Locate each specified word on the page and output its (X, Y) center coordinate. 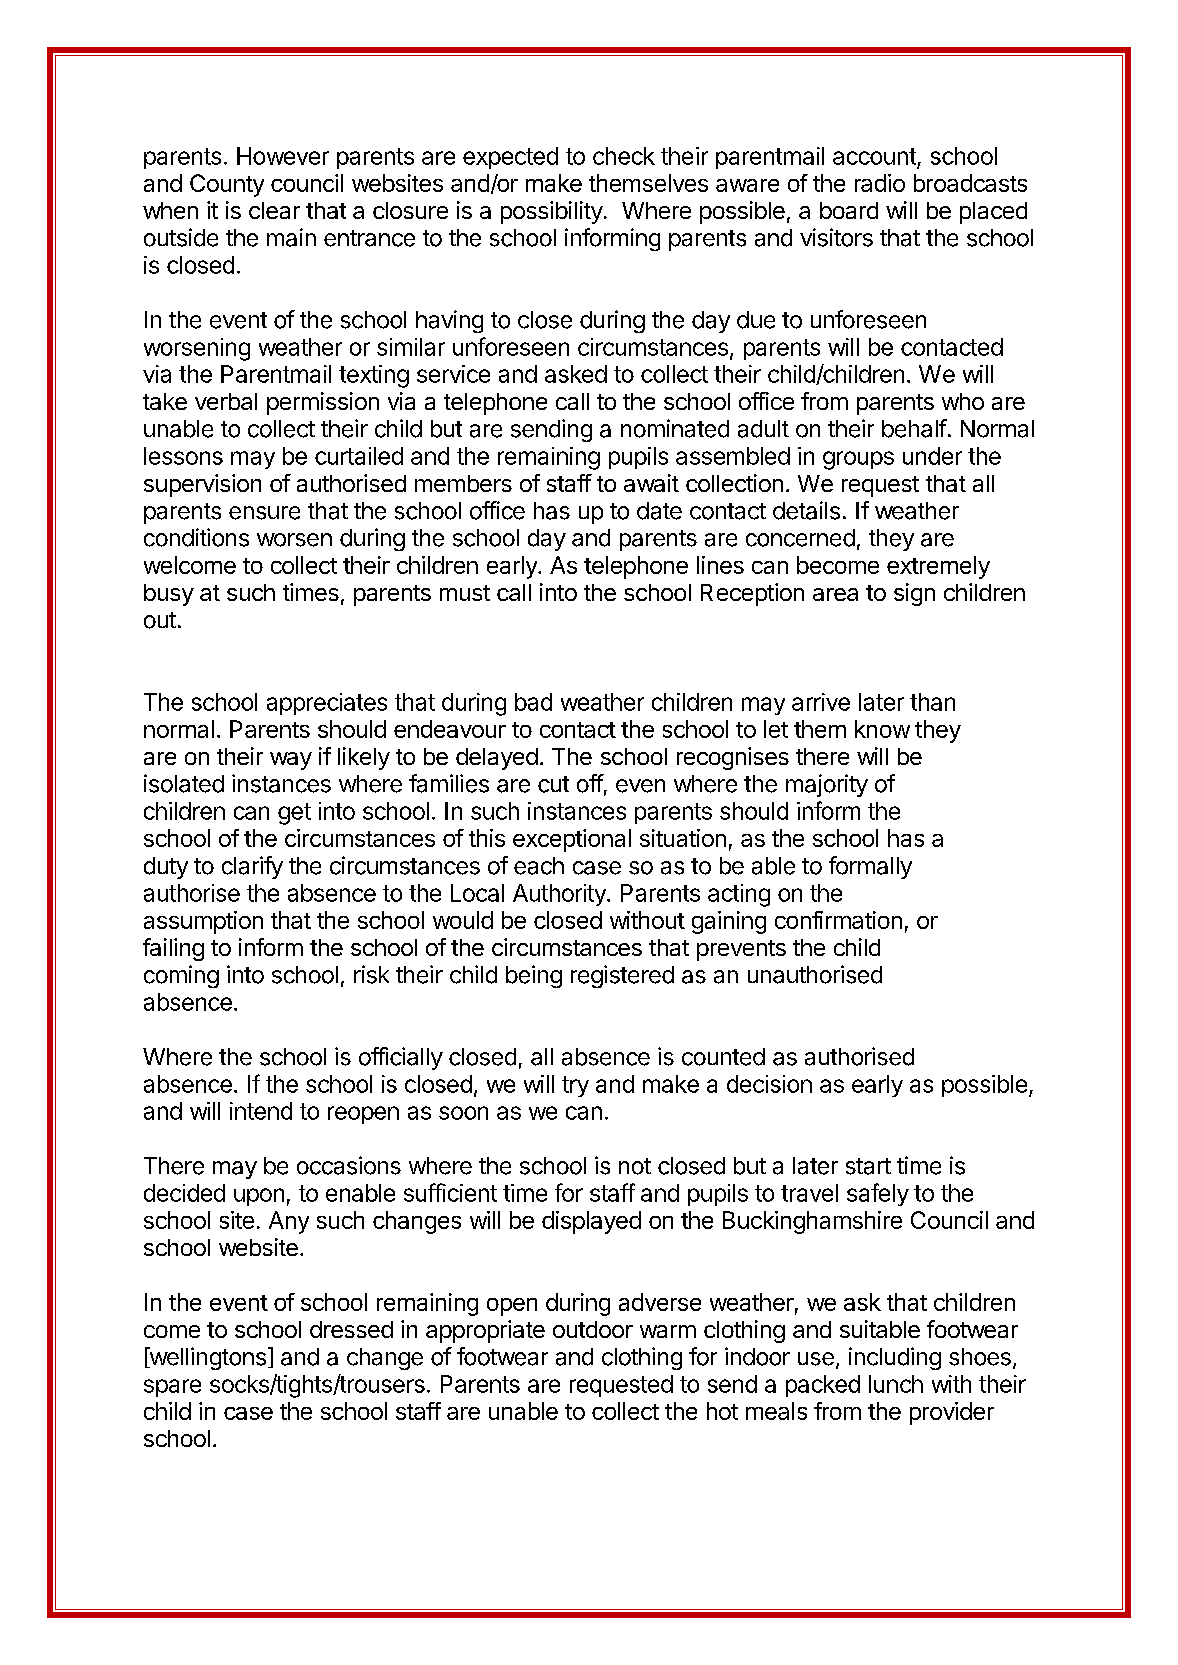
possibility (552, 212)
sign (914, 594)
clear (274, 210)
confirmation (838, 920)
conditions (196, 537)
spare (172, 1388)
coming (181, 976)
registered (622, 976)
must (465, 593)
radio (880, 183)
